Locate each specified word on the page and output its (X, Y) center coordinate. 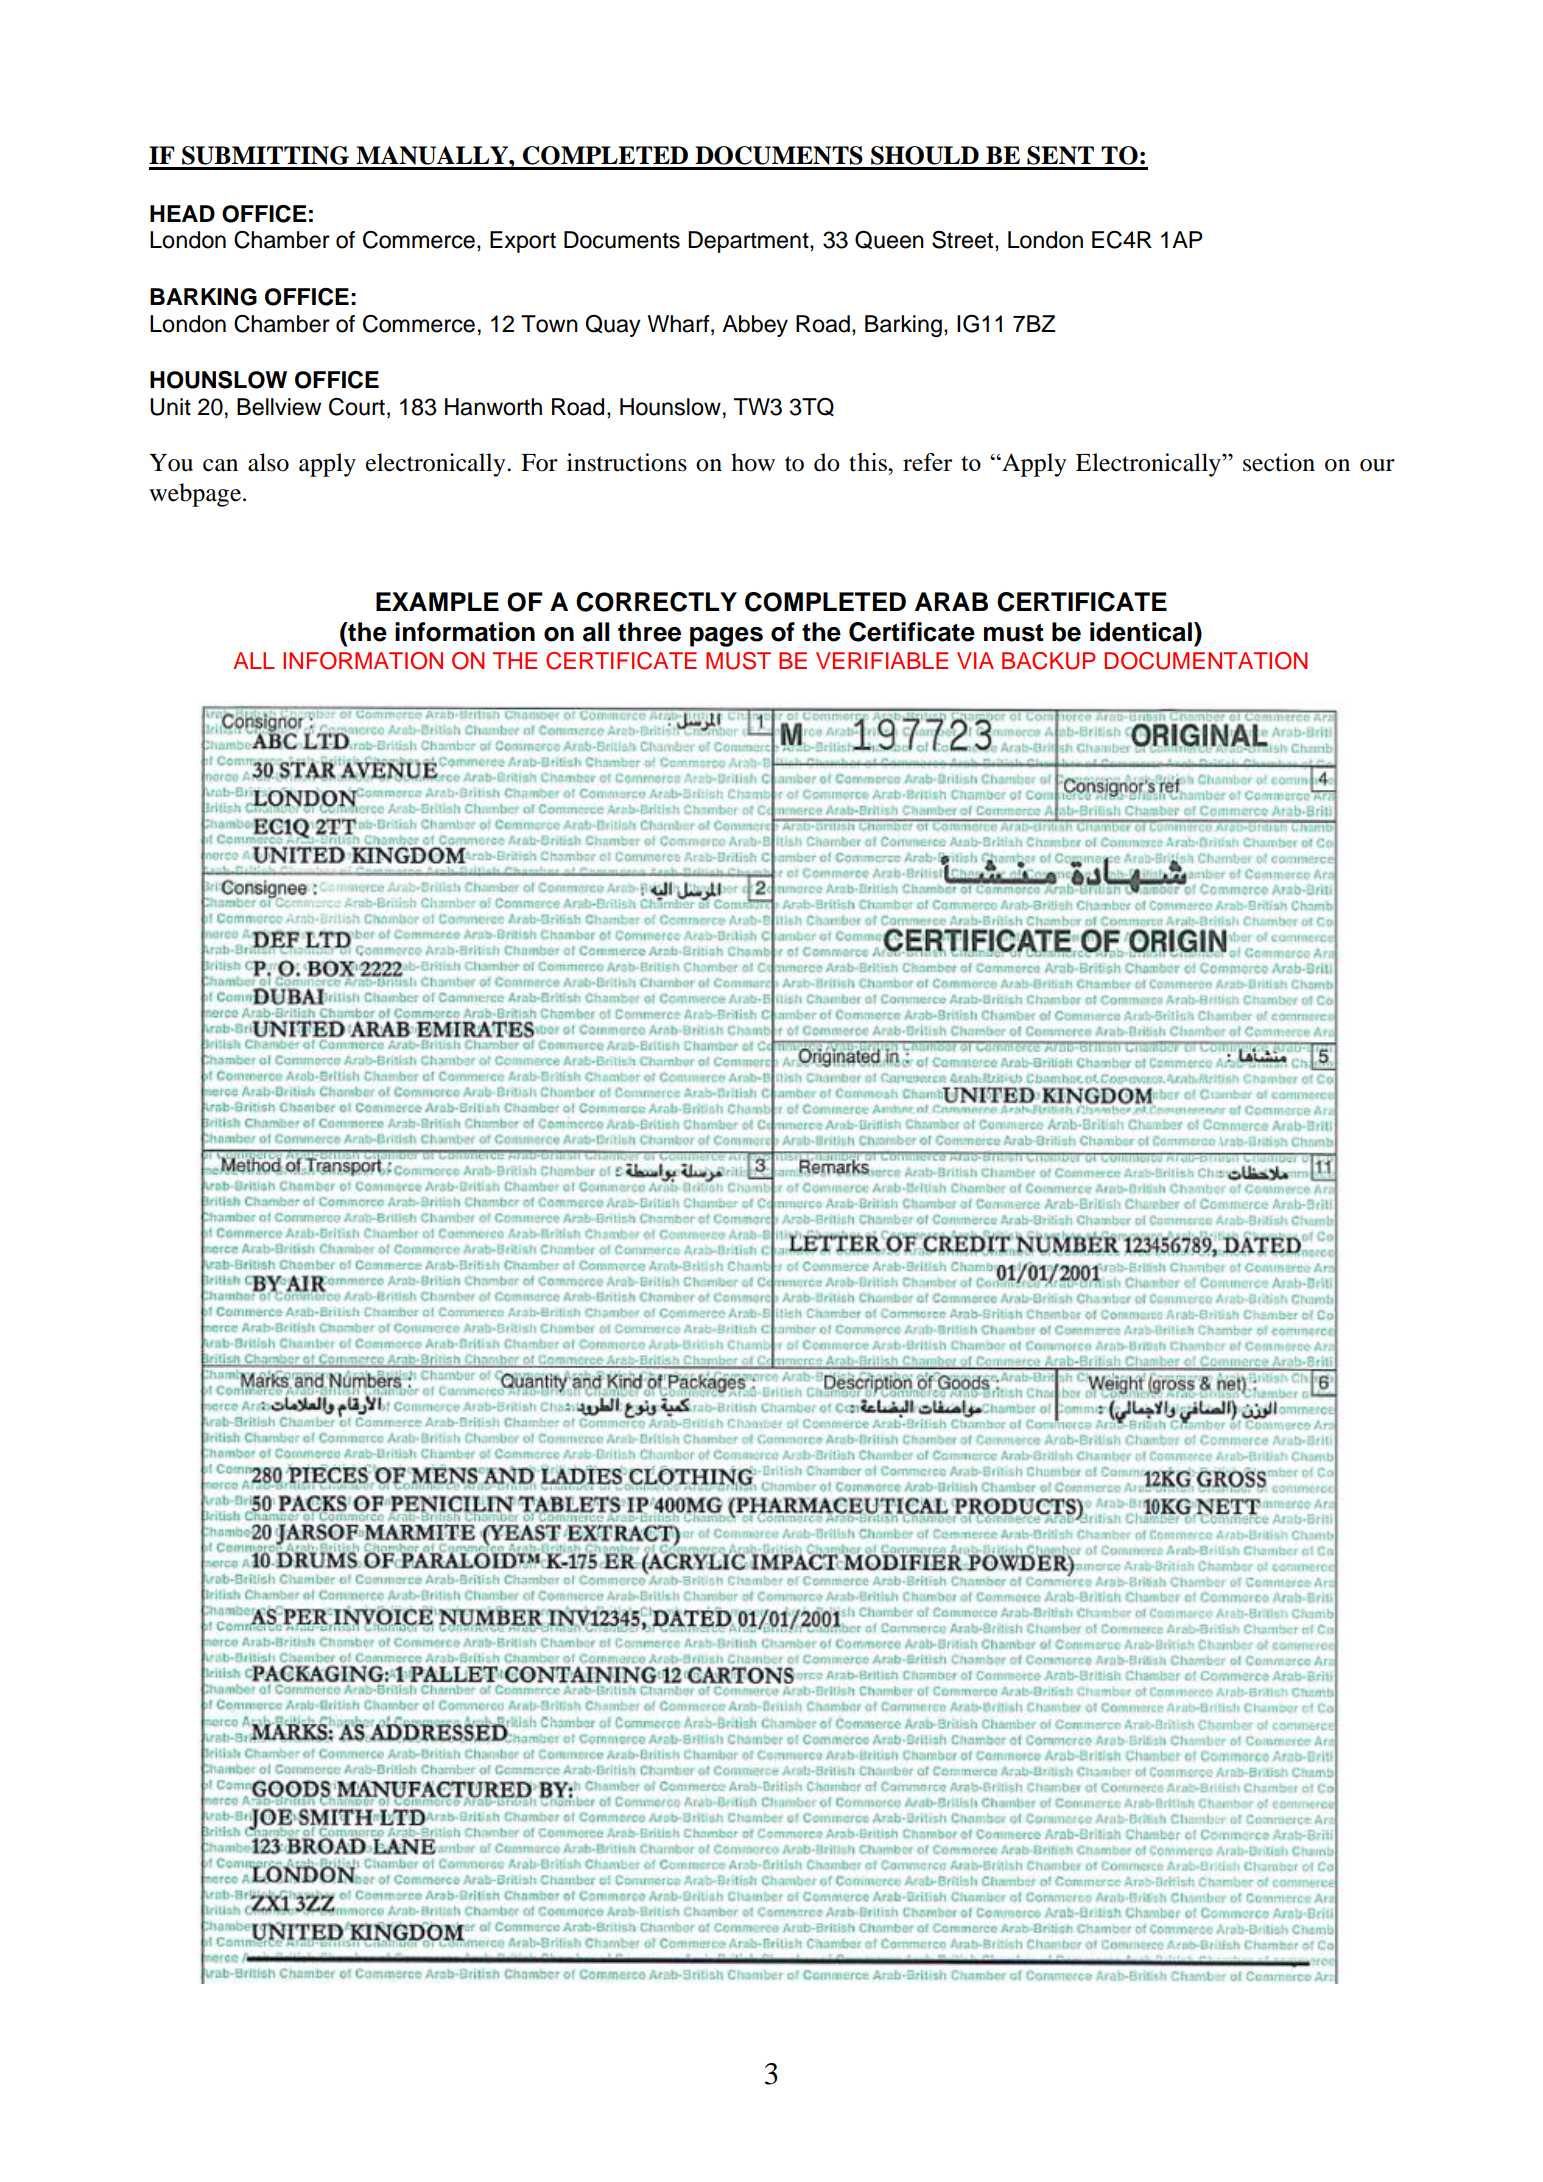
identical (1141, 632)
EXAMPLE (437, 601)
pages (726, 637)
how (753, 462)
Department (749, 242)
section (1279, 462)
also (268, 462)
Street (964, 239)
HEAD (182, 213)
